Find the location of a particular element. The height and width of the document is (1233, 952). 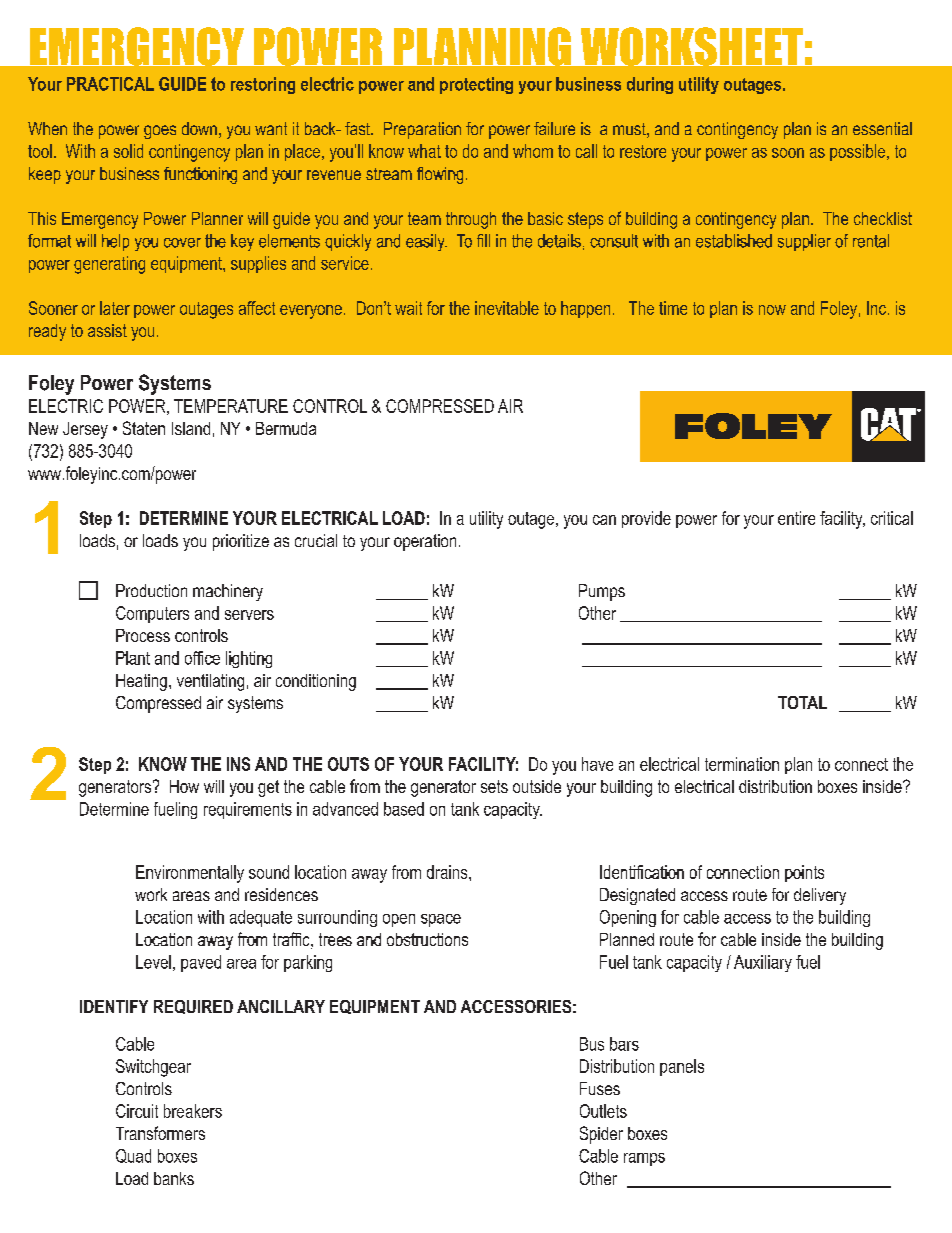

Outlets is located at coordinates (603, 1111).
